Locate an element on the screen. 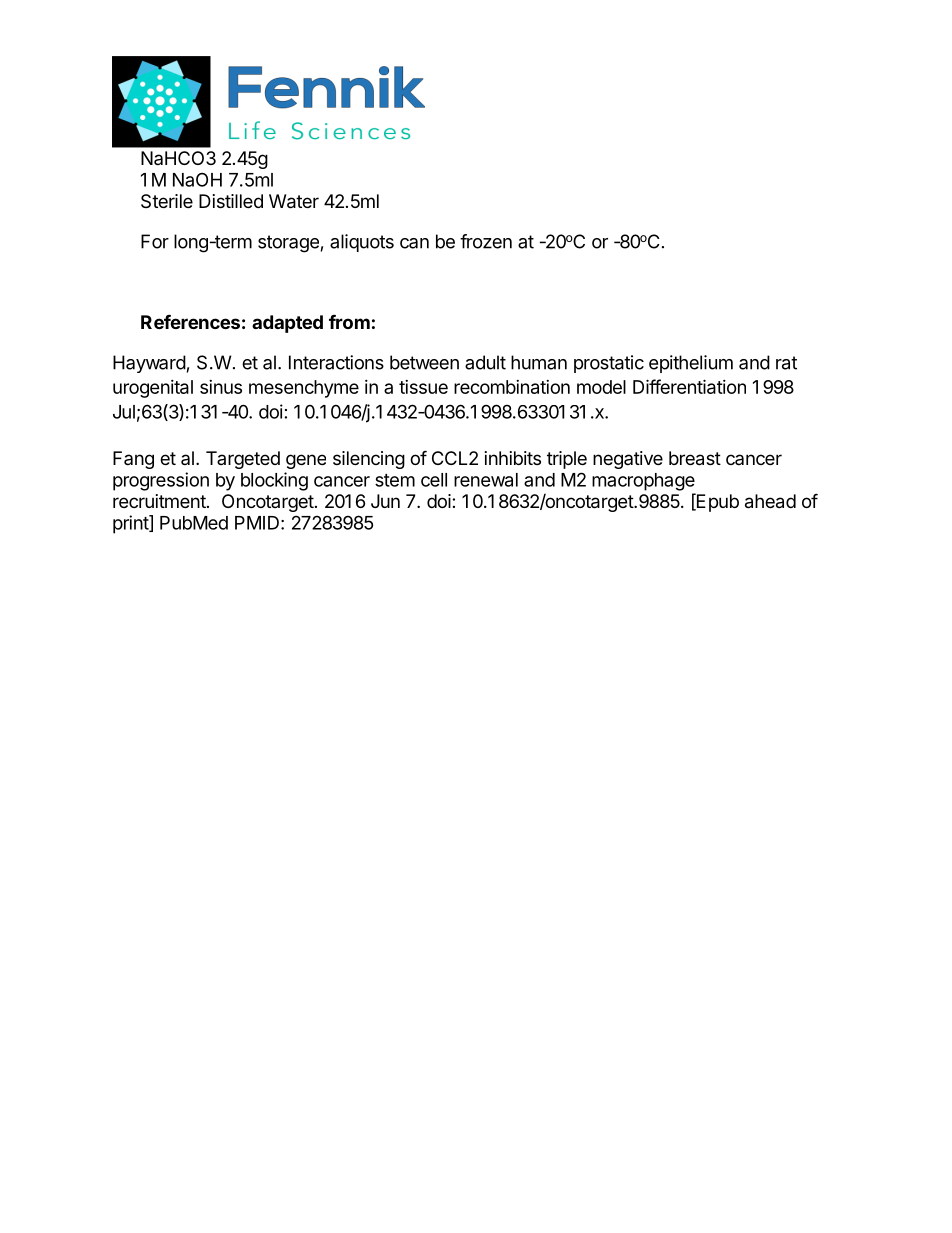 The height and width of the screenshot is (1233, 952). epithelium is located at coordinates (691, 364).
